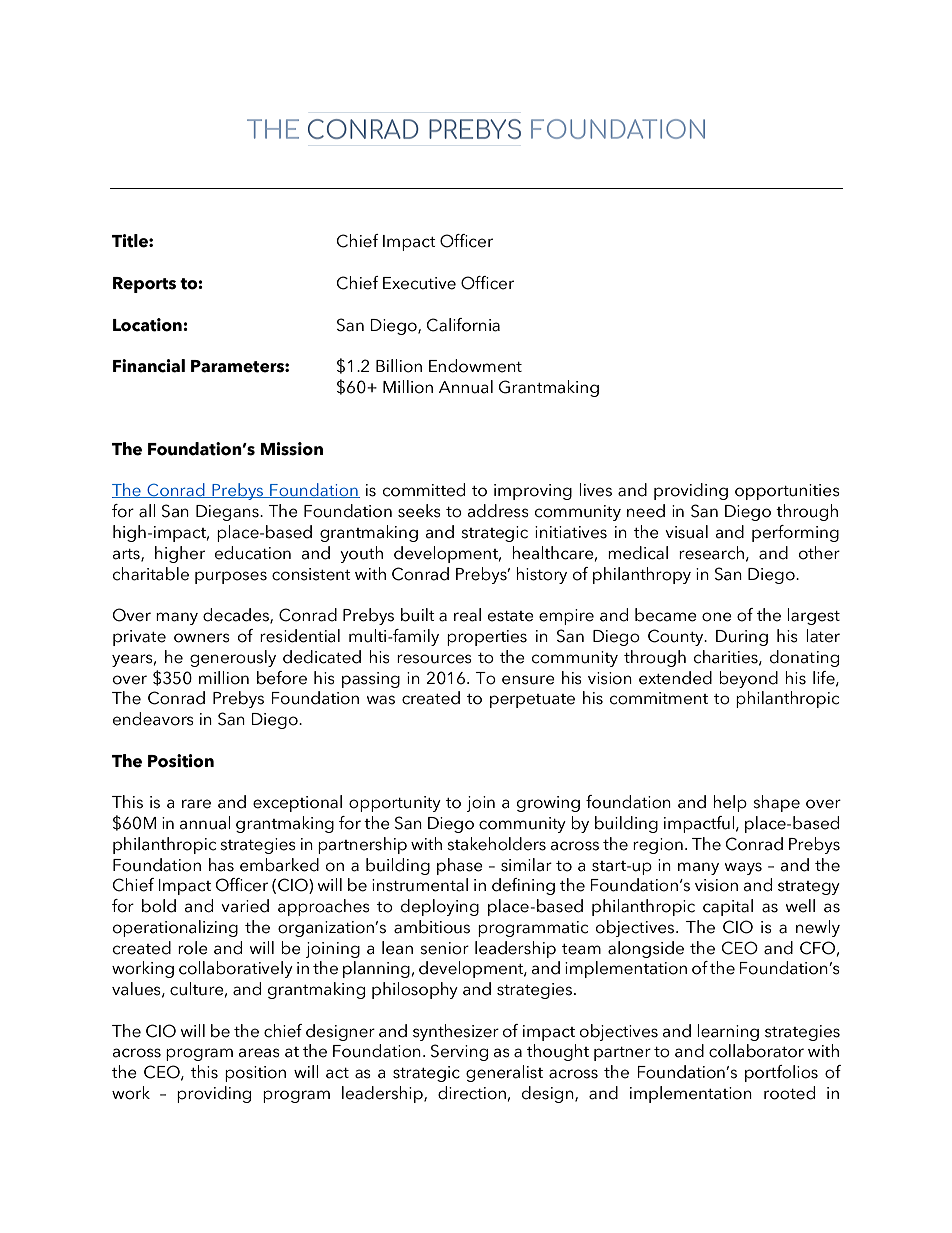  I want to click on beyond, so click(748, 679).
